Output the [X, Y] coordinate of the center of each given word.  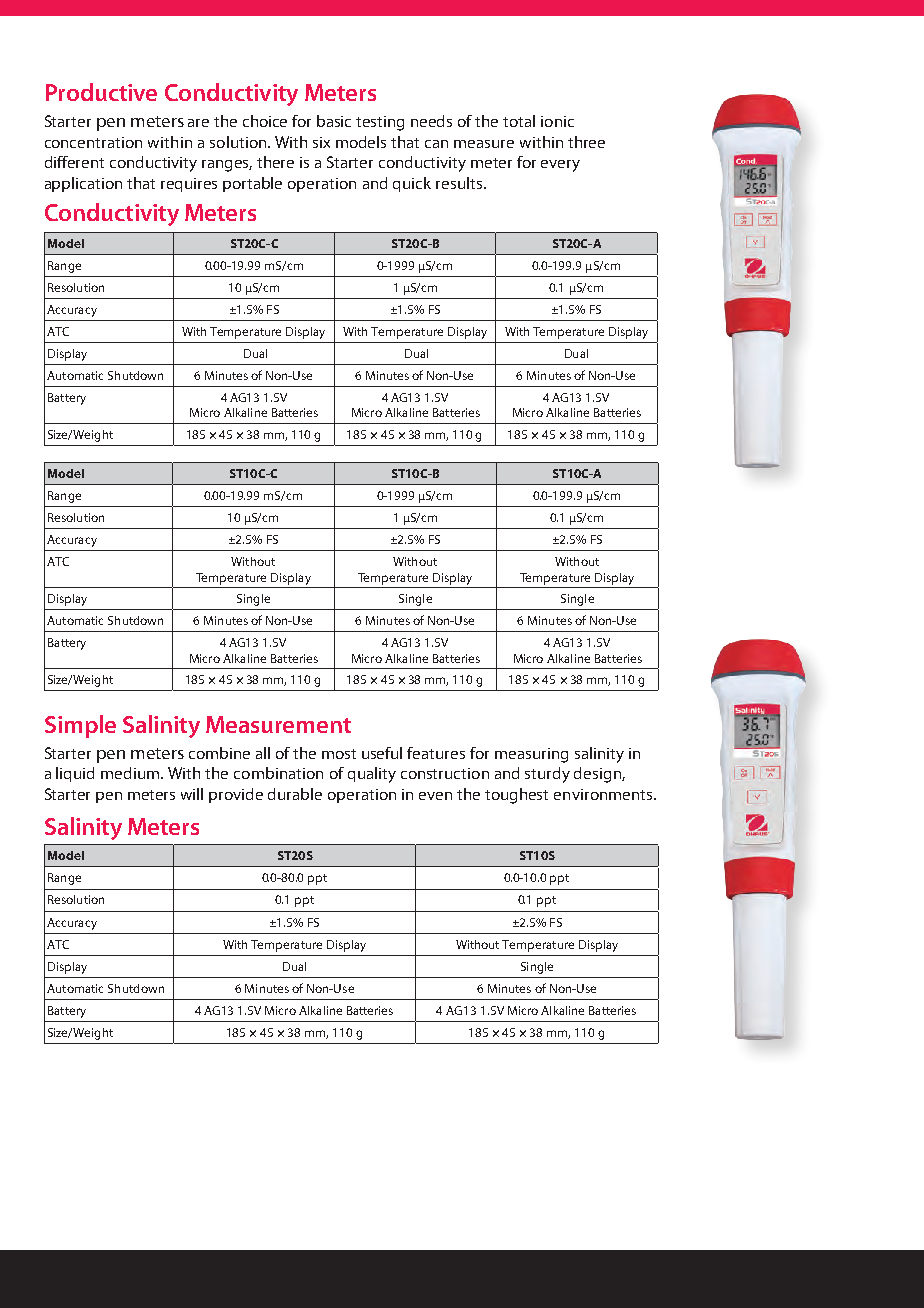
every [560, 166]
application [83, 184]
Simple [80, 726]
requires [189, 185]
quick [412, 184]
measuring [531, 755]
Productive [101, 92]
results [459, 183]
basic [334, 121]
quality [372, 775]
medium [131, 773]
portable [252, 184]
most [339, 754]
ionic [557, 121]
